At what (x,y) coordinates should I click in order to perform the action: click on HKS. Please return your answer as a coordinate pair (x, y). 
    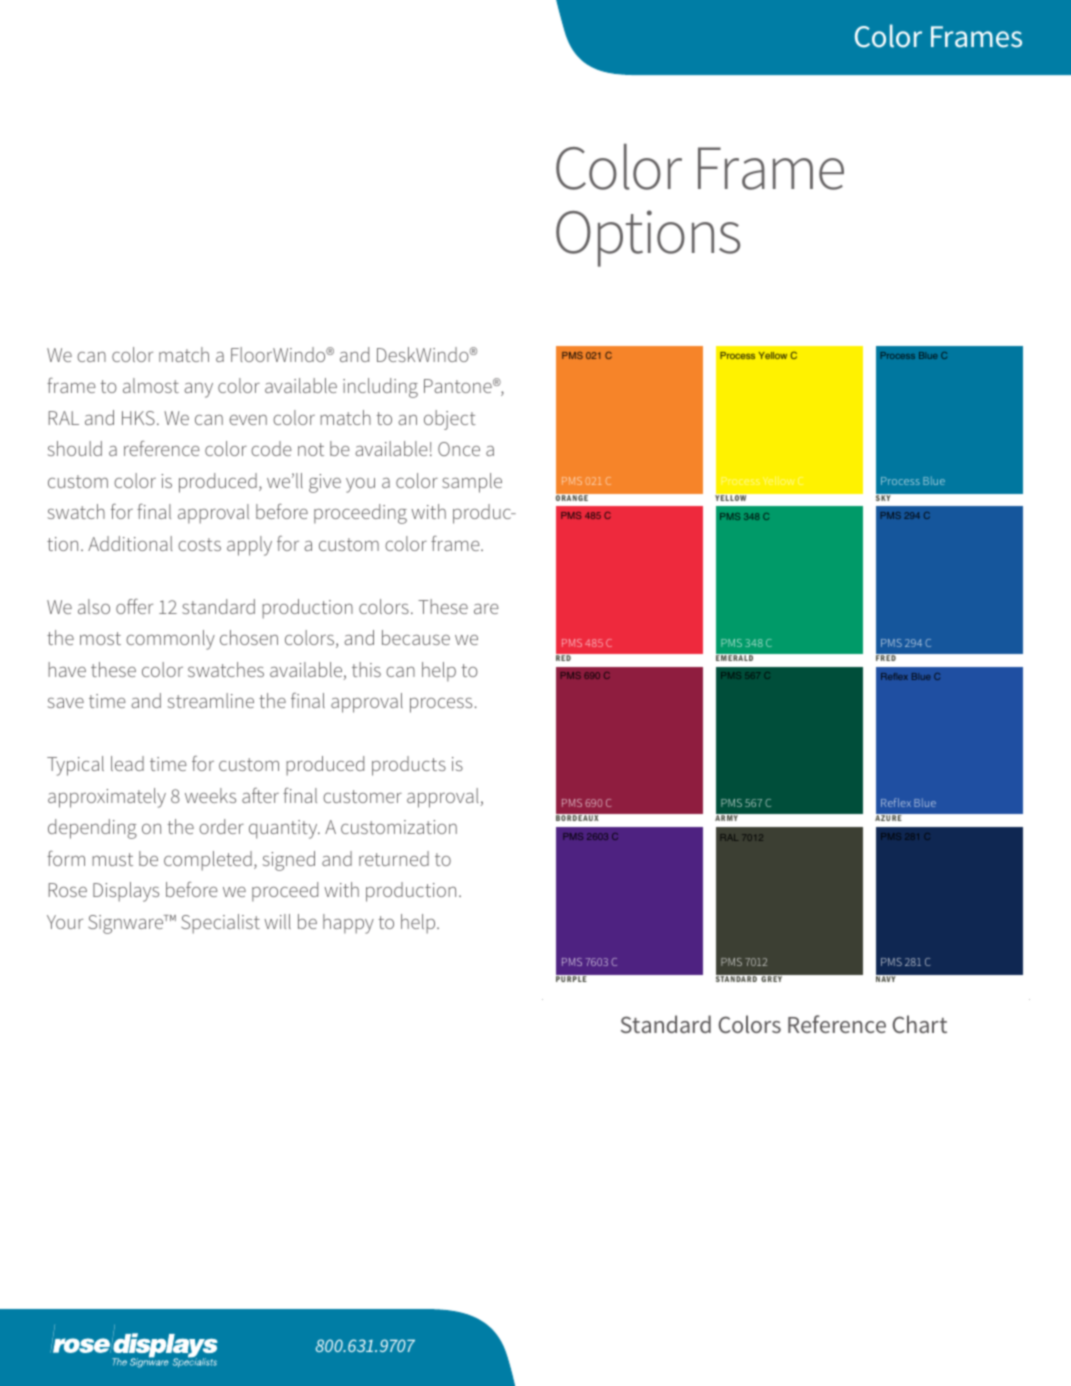
    Looking at the image, I should click on (138, 418).
